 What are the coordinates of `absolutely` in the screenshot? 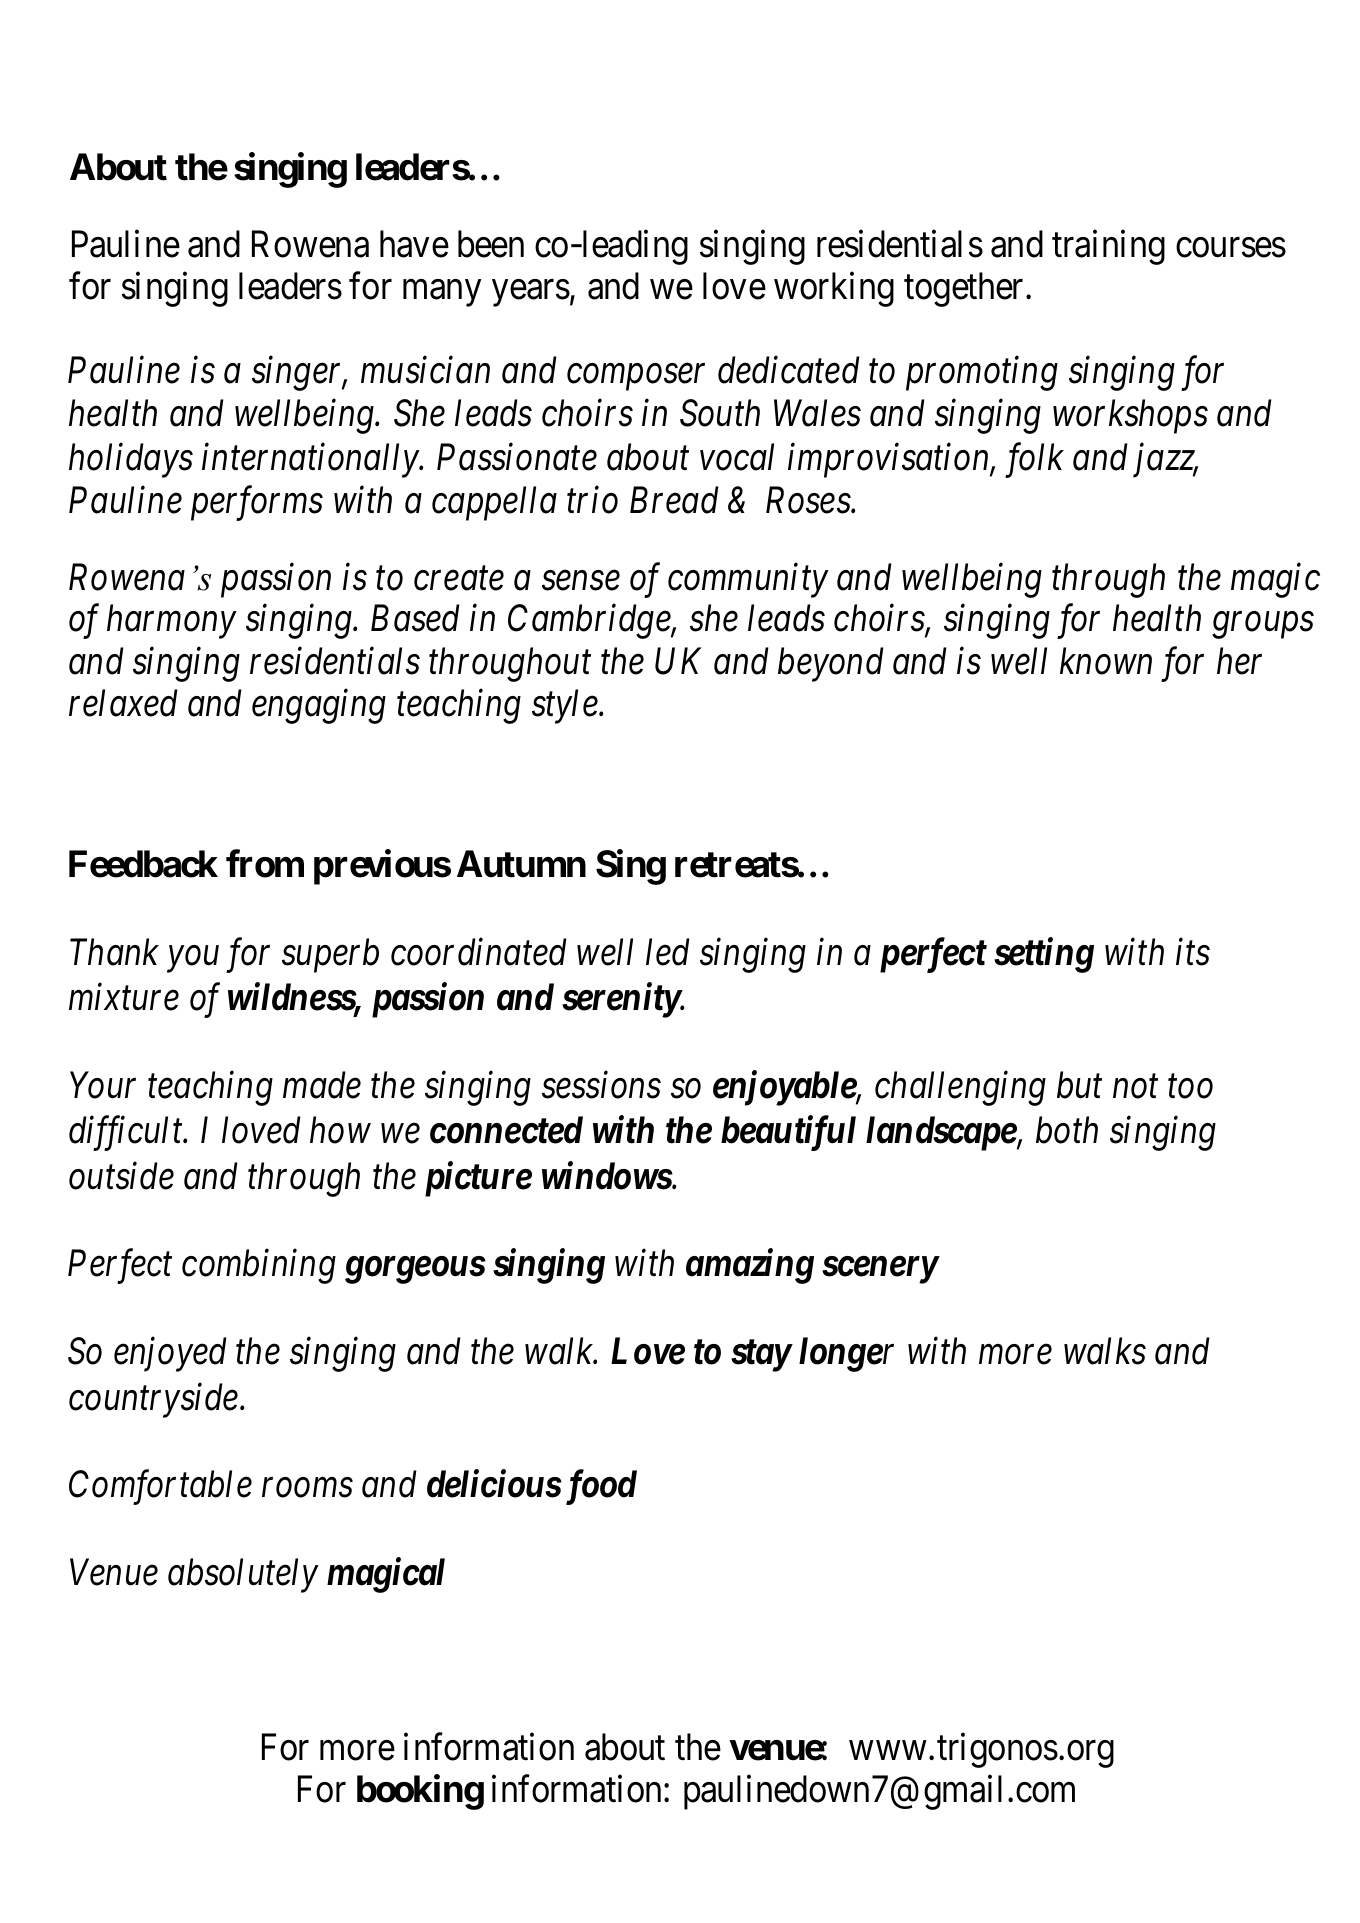 It's located at (243, 1575).
